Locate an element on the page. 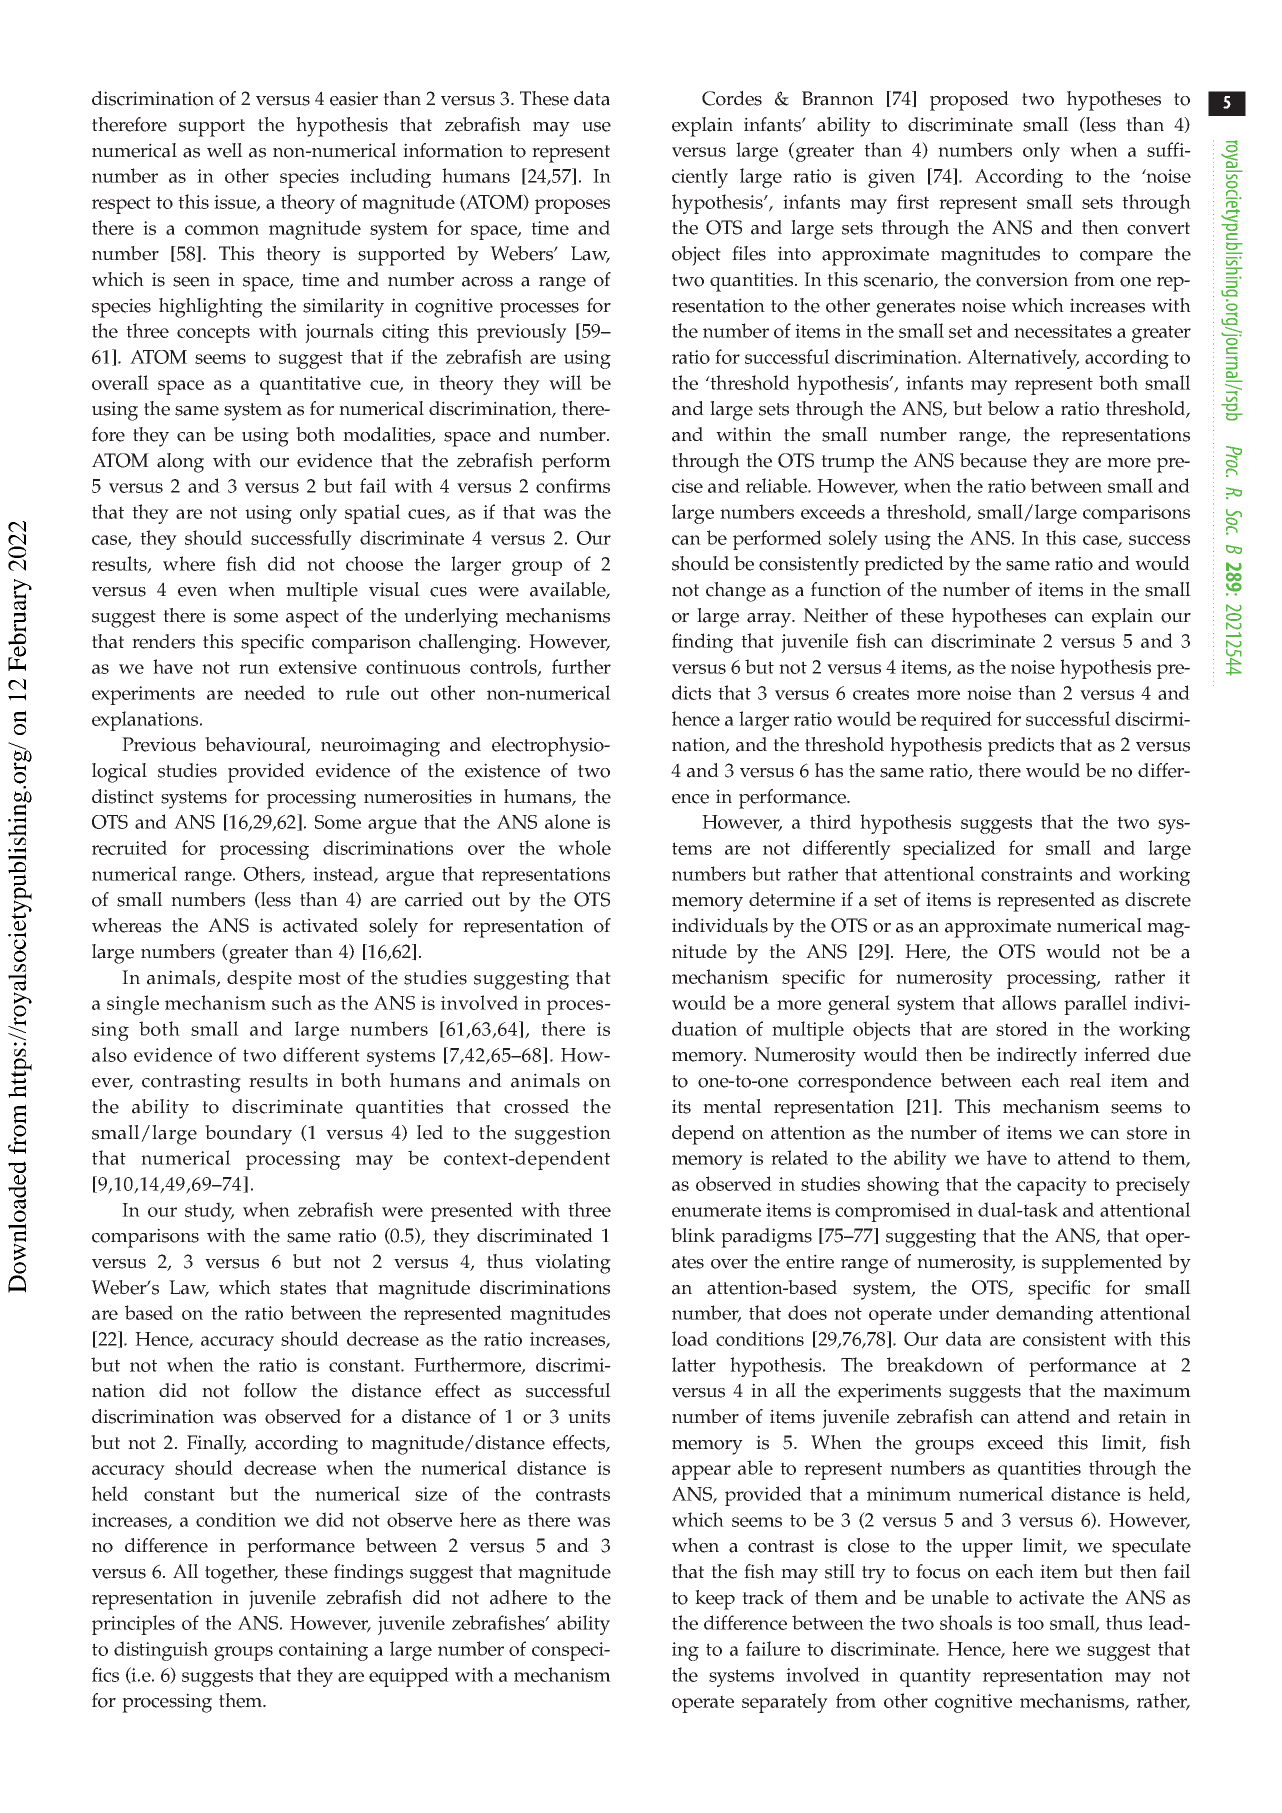 The width and height of the image is (1282, 1813). despite is located at coordinates (259, 980).
